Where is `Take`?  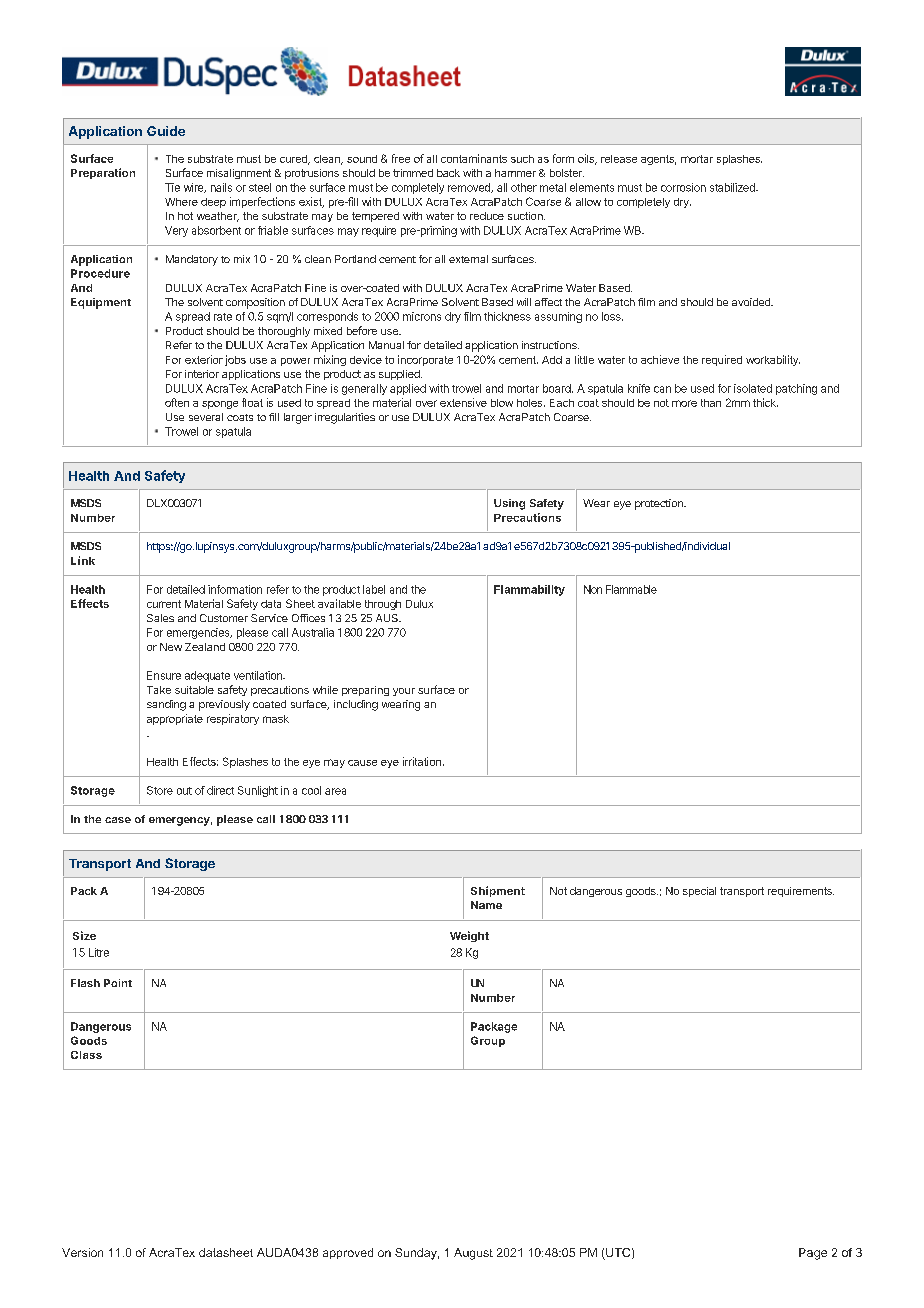
Take is located at coordinates (159, 690).
